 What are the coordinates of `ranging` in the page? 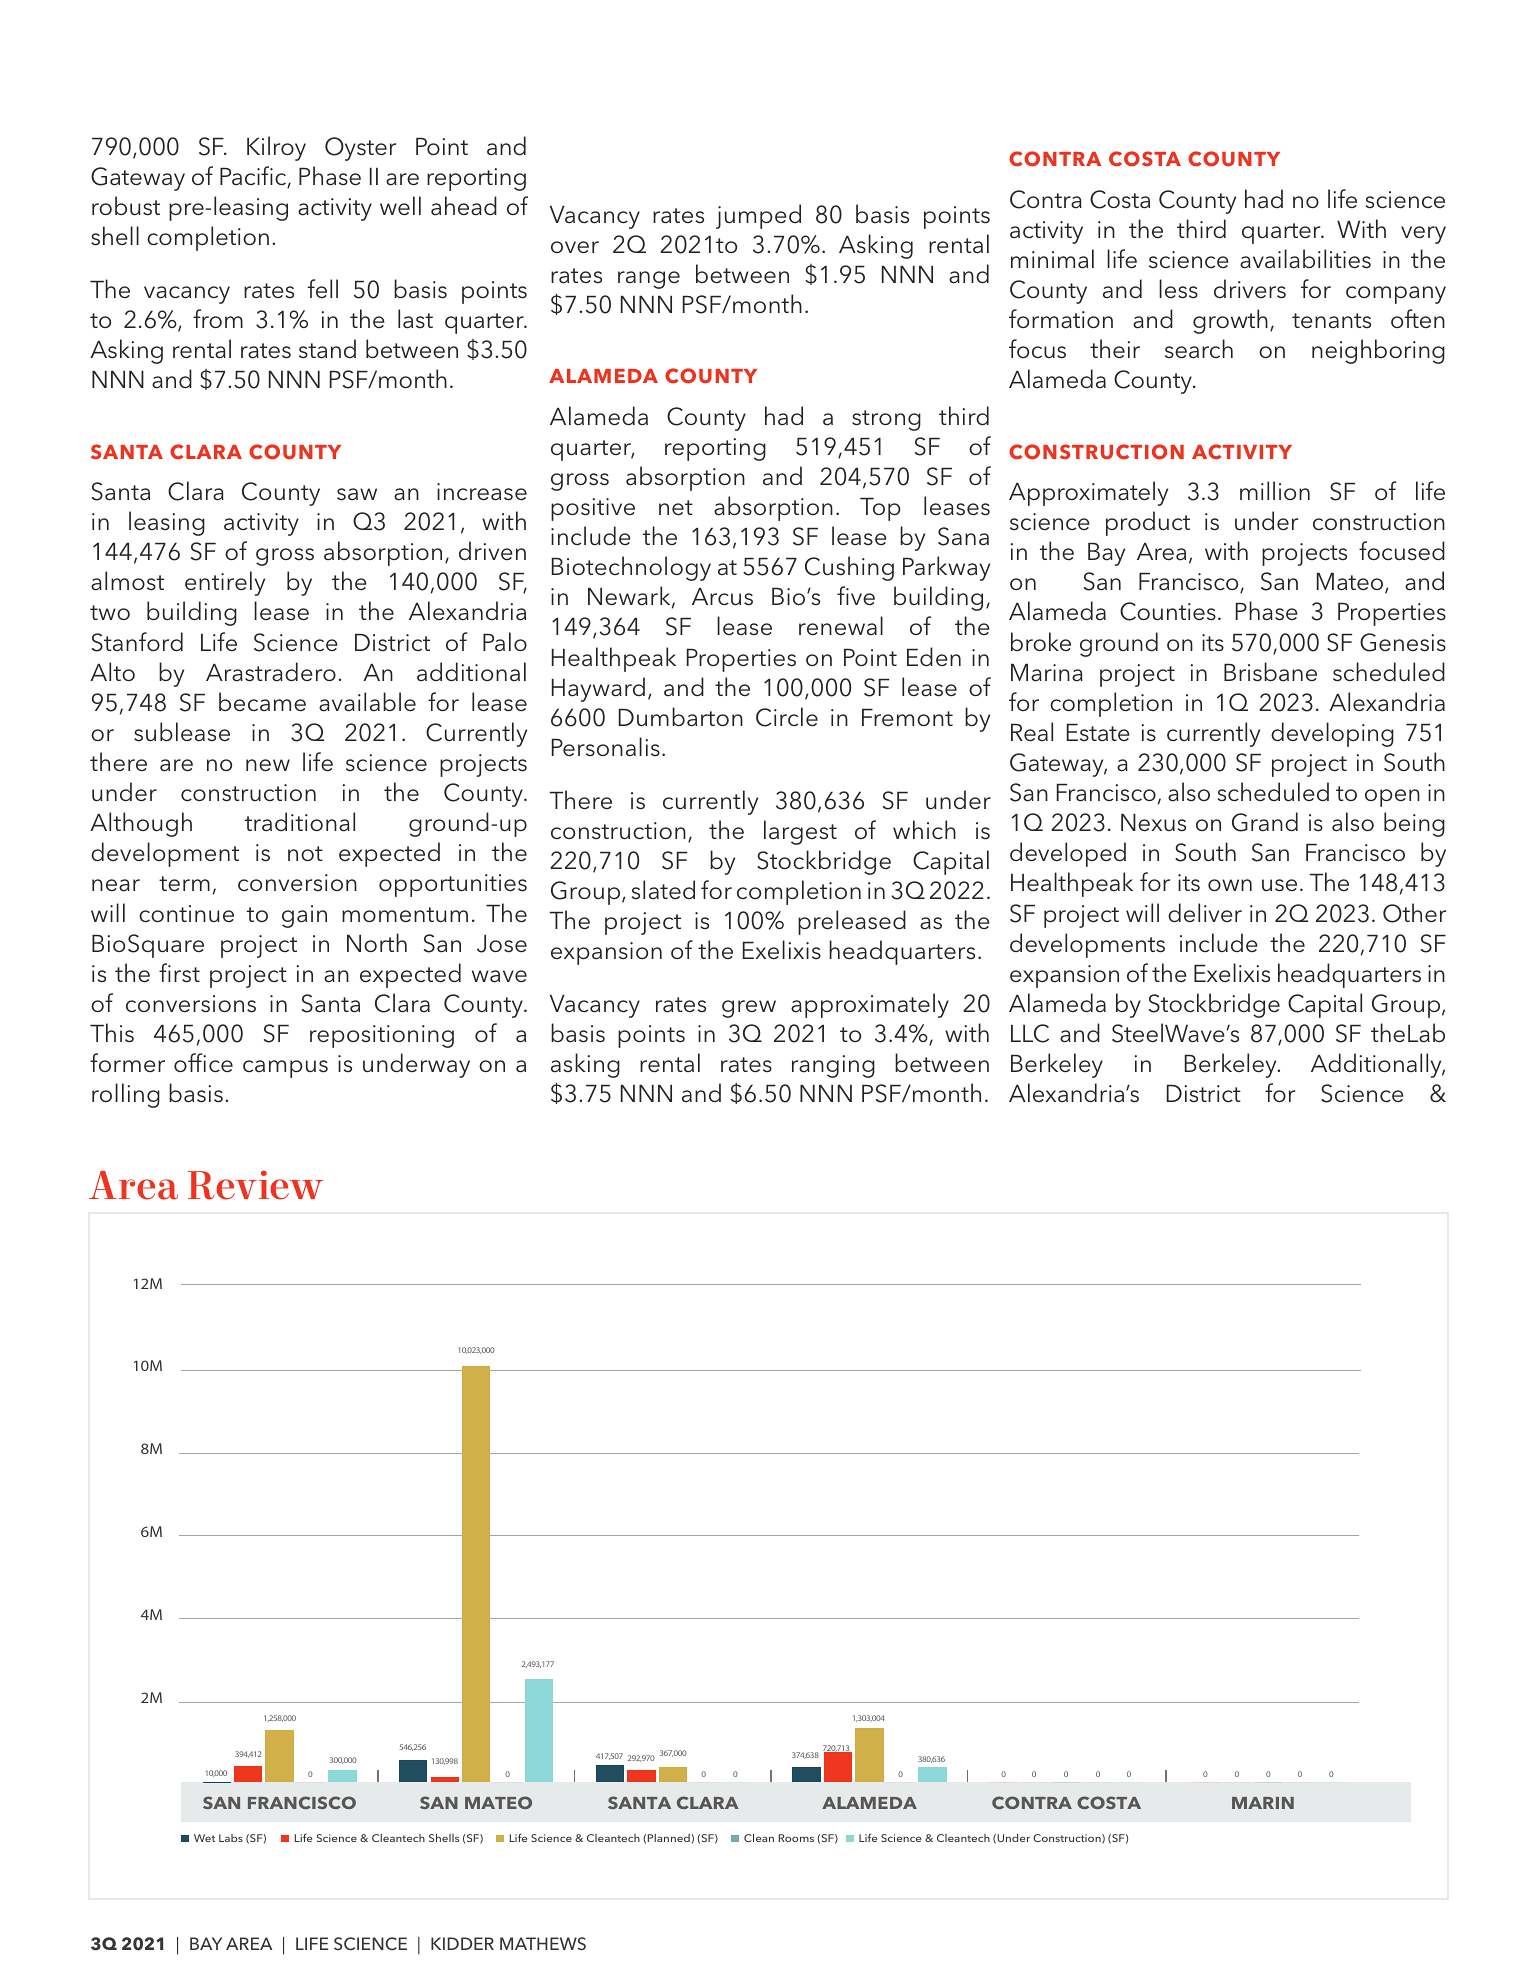 It's located at (833, 1066).
